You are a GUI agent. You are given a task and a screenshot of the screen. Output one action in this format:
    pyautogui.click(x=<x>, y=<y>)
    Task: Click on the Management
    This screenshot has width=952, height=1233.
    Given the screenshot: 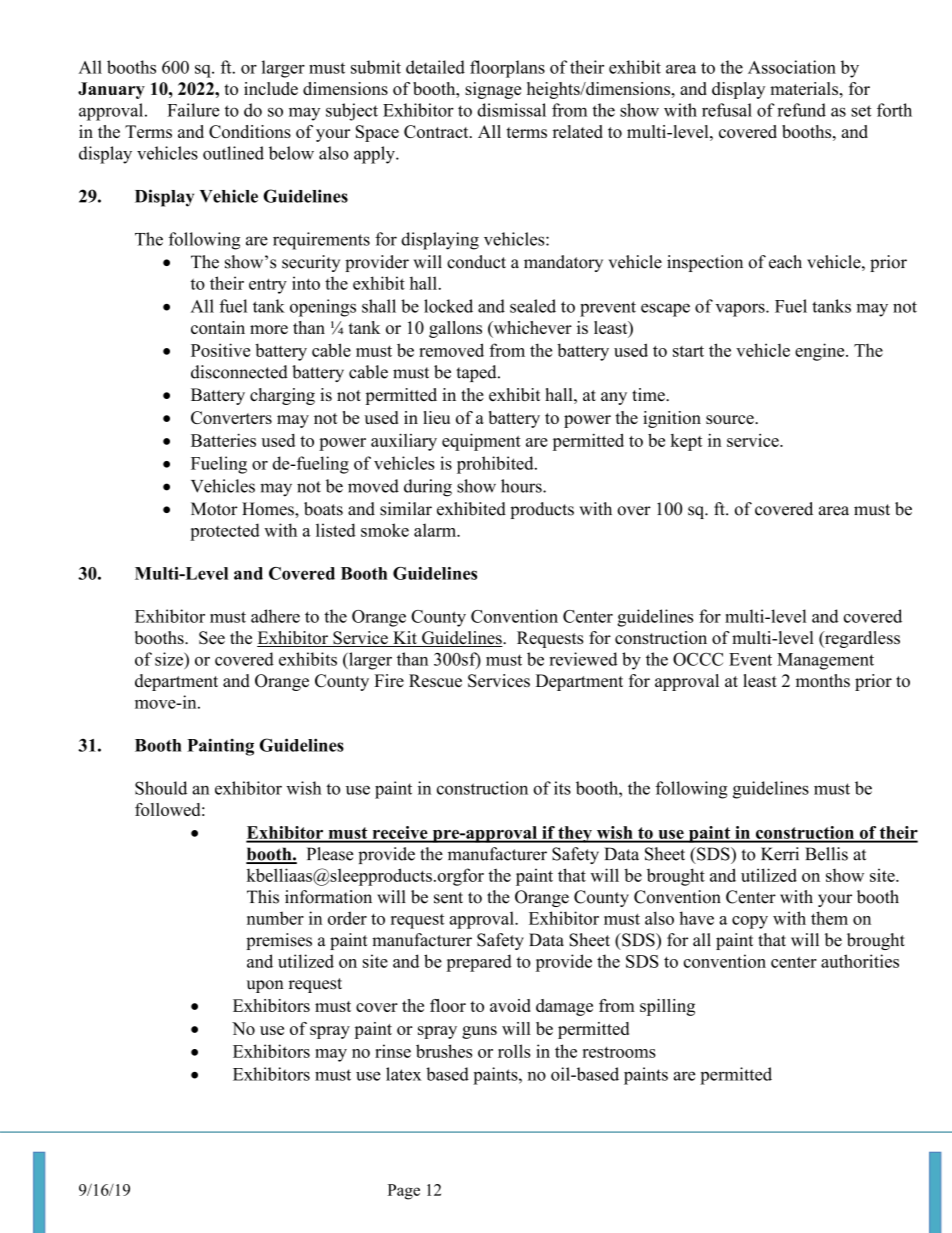 What is the action you would take?
    pyautogui.click(x=825, y=661)
